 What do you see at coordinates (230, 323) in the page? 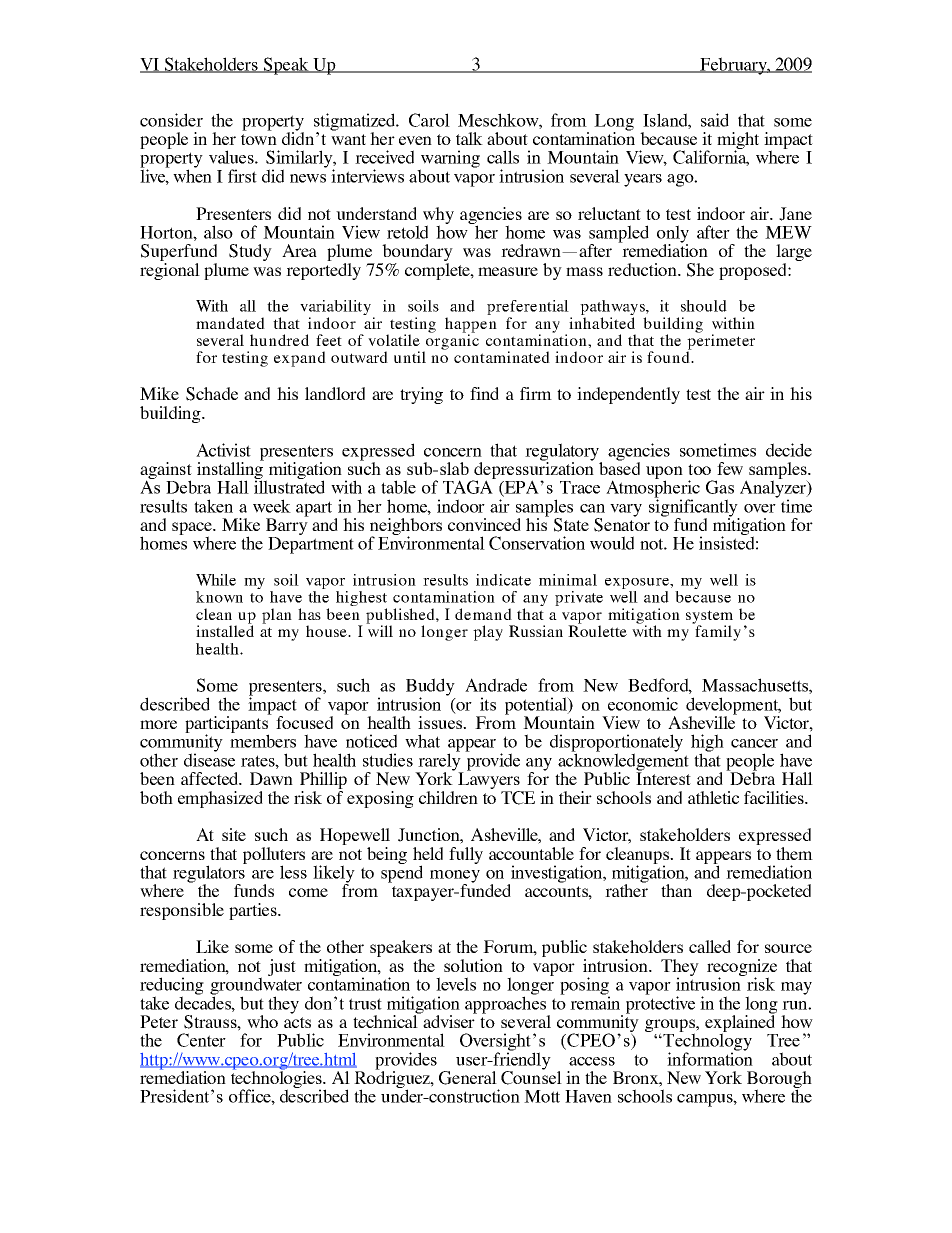
I see `mandated` at bounding box center [230, 323].
